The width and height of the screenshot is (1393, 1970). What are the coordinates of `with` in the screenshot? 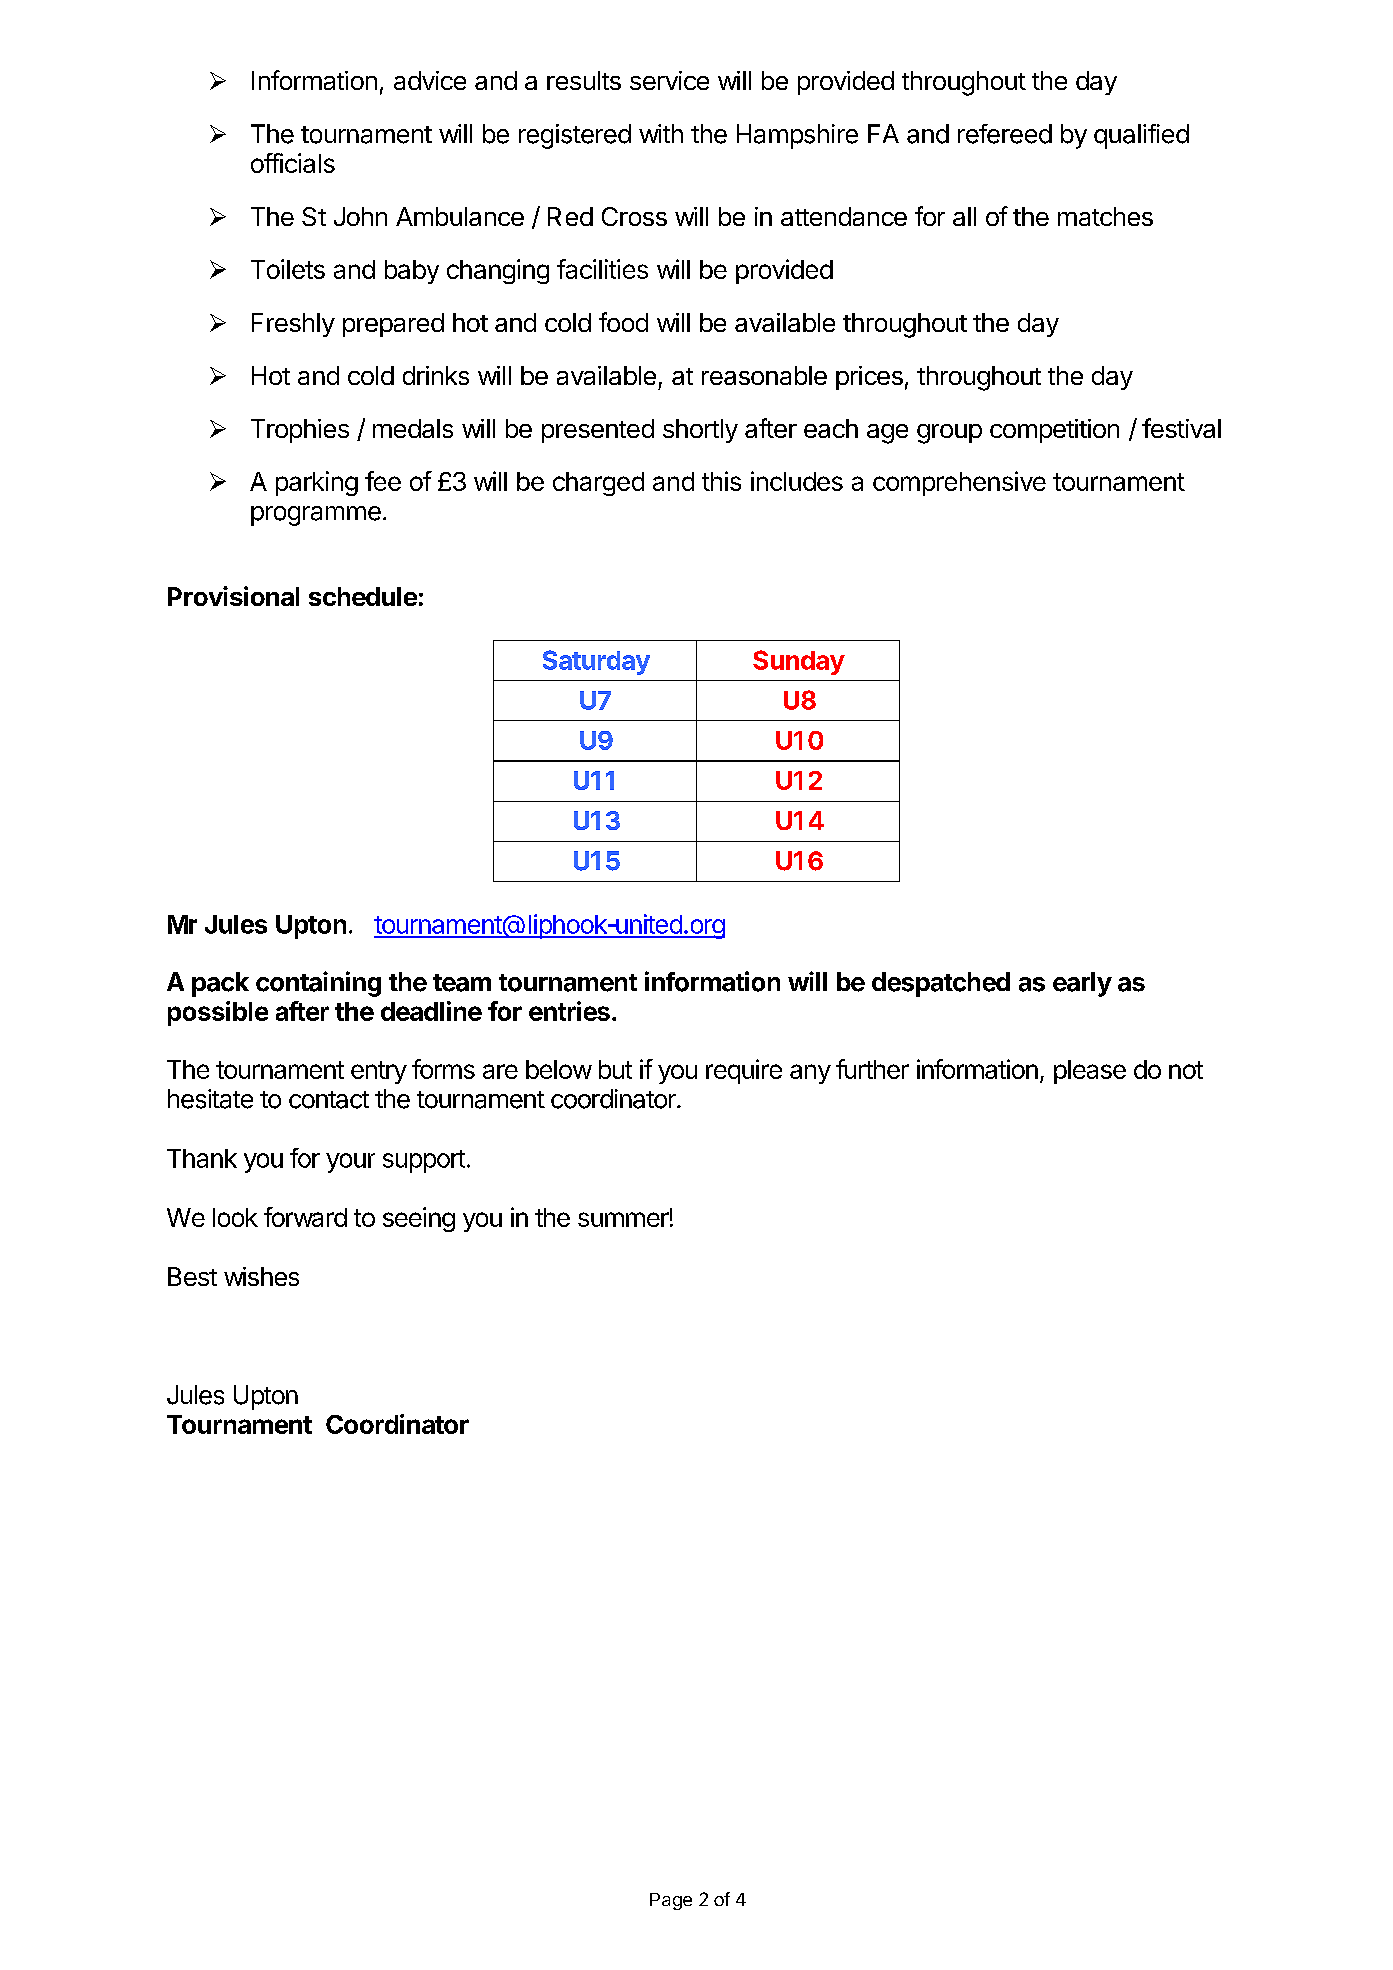 It's located at (661, 133).
